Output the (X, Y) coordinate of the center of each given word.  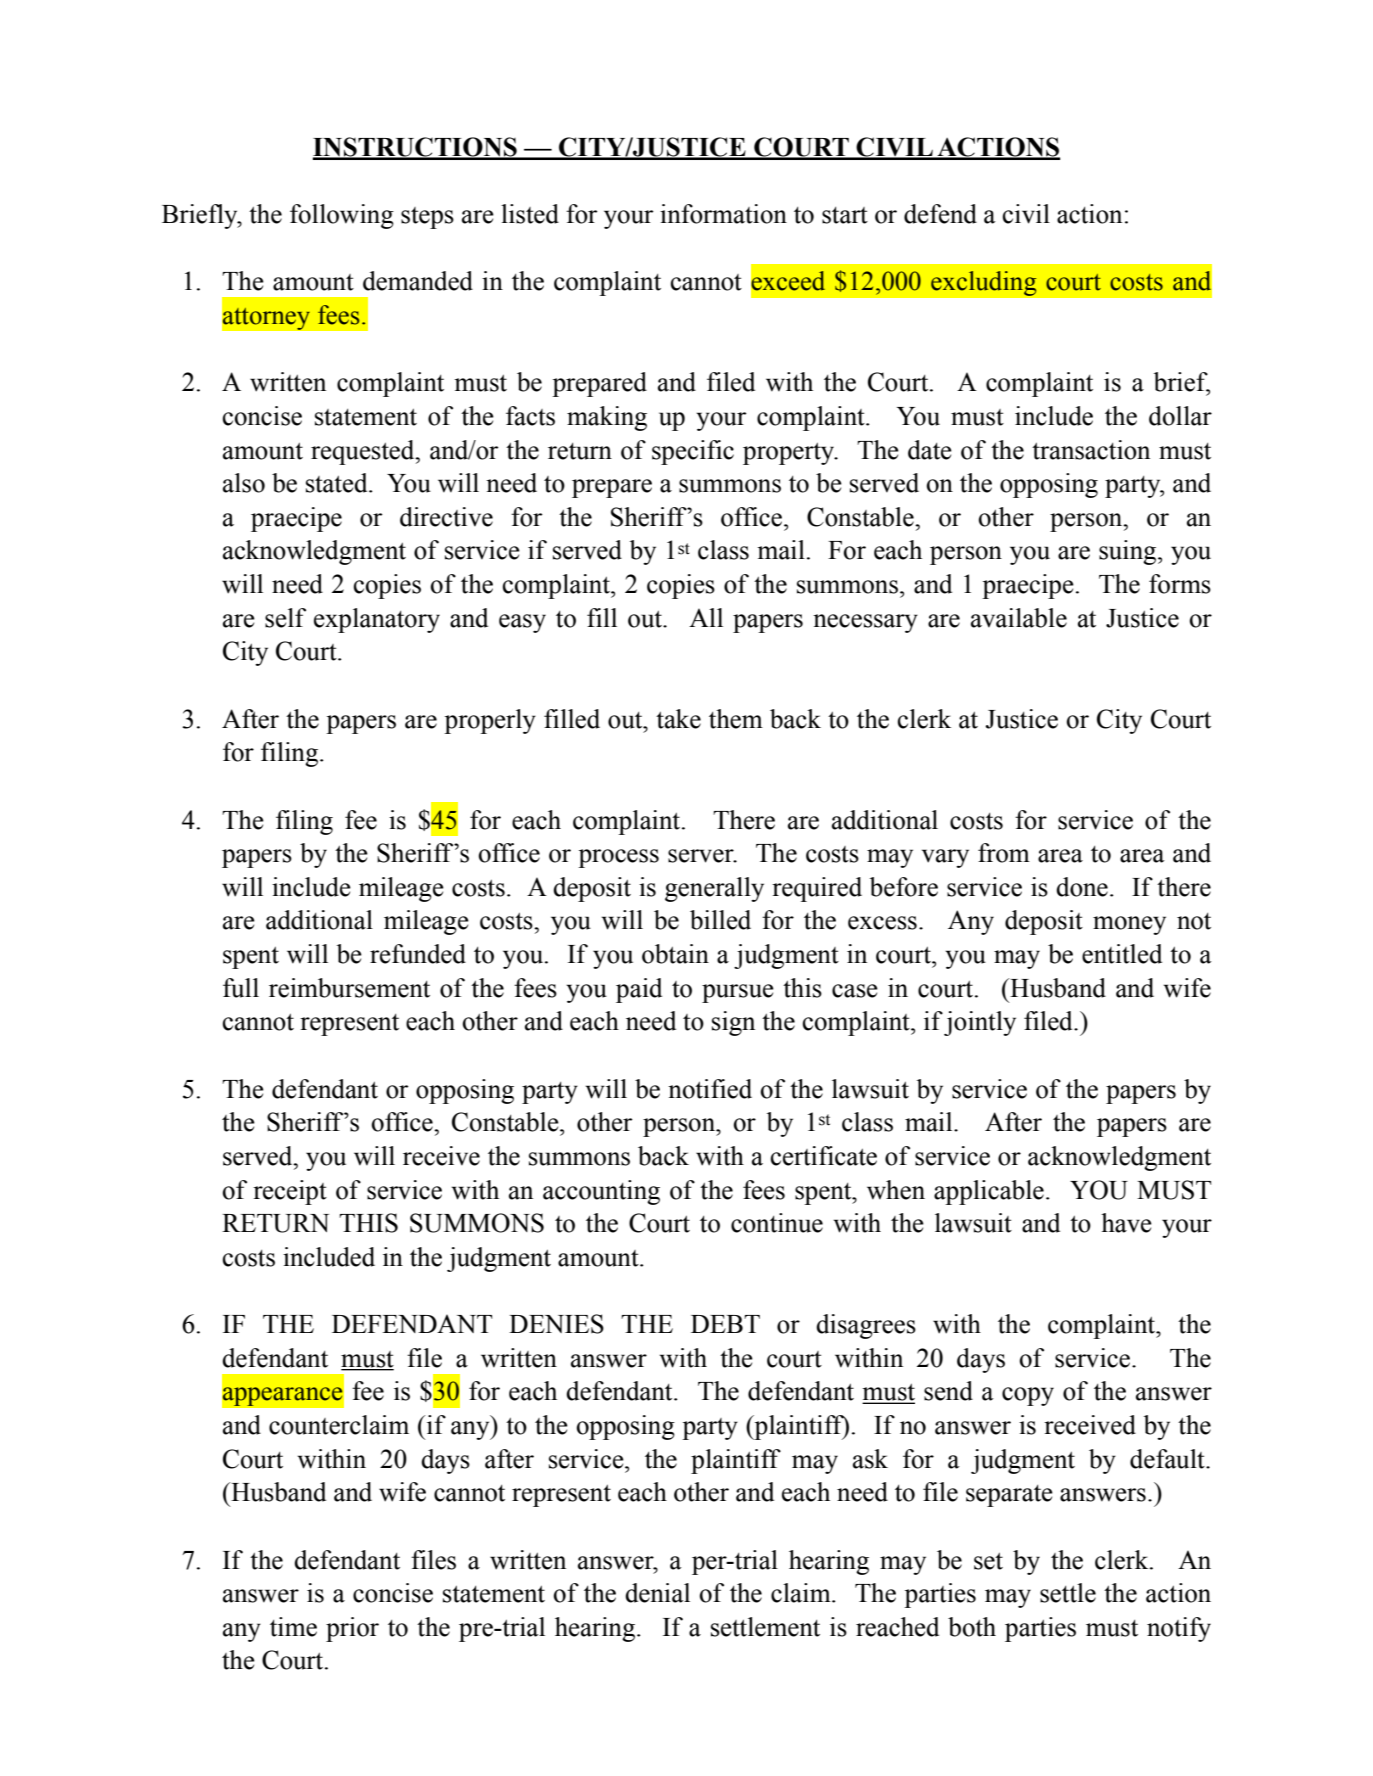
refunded (418, 954)
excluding (984, 283)
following (342, 216)
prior (352, 1629)
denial (657, 1593)
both (972, 1627)
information (723, 214)
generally (714, 889)
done (1082, 887)
